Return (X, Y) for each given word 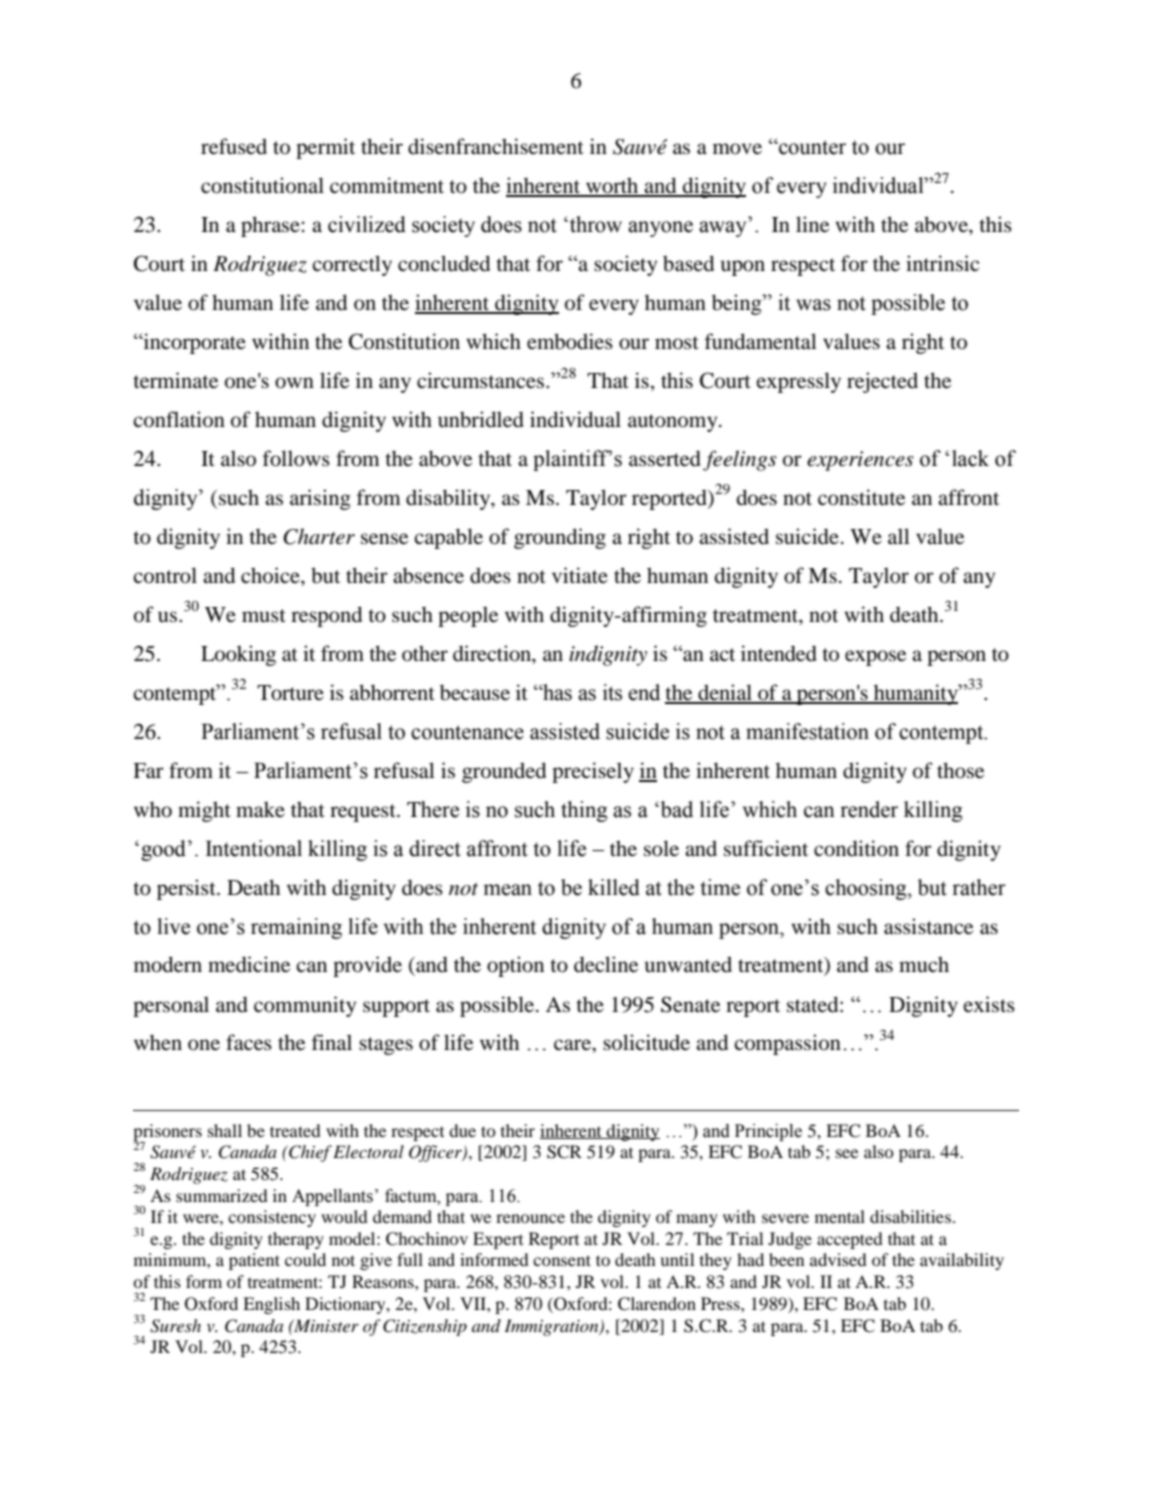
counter (811, 147)
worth (612, 186)
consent (562, 1260)
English (271, 1305)
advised (838, 1259)
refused (234, 146)
